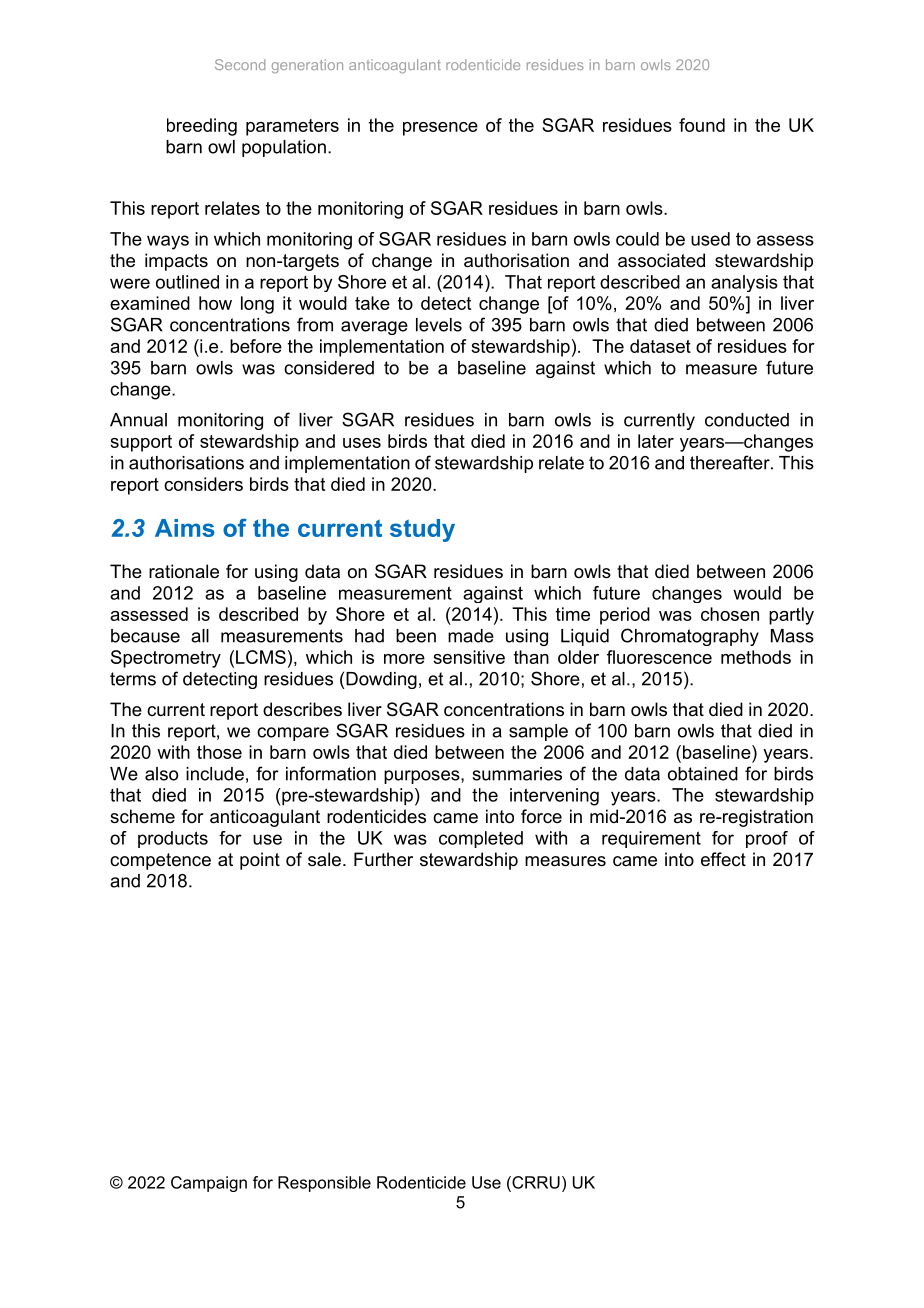 The width and height of the image is (924, 1308). I want to click on all, so click(200, 636).
